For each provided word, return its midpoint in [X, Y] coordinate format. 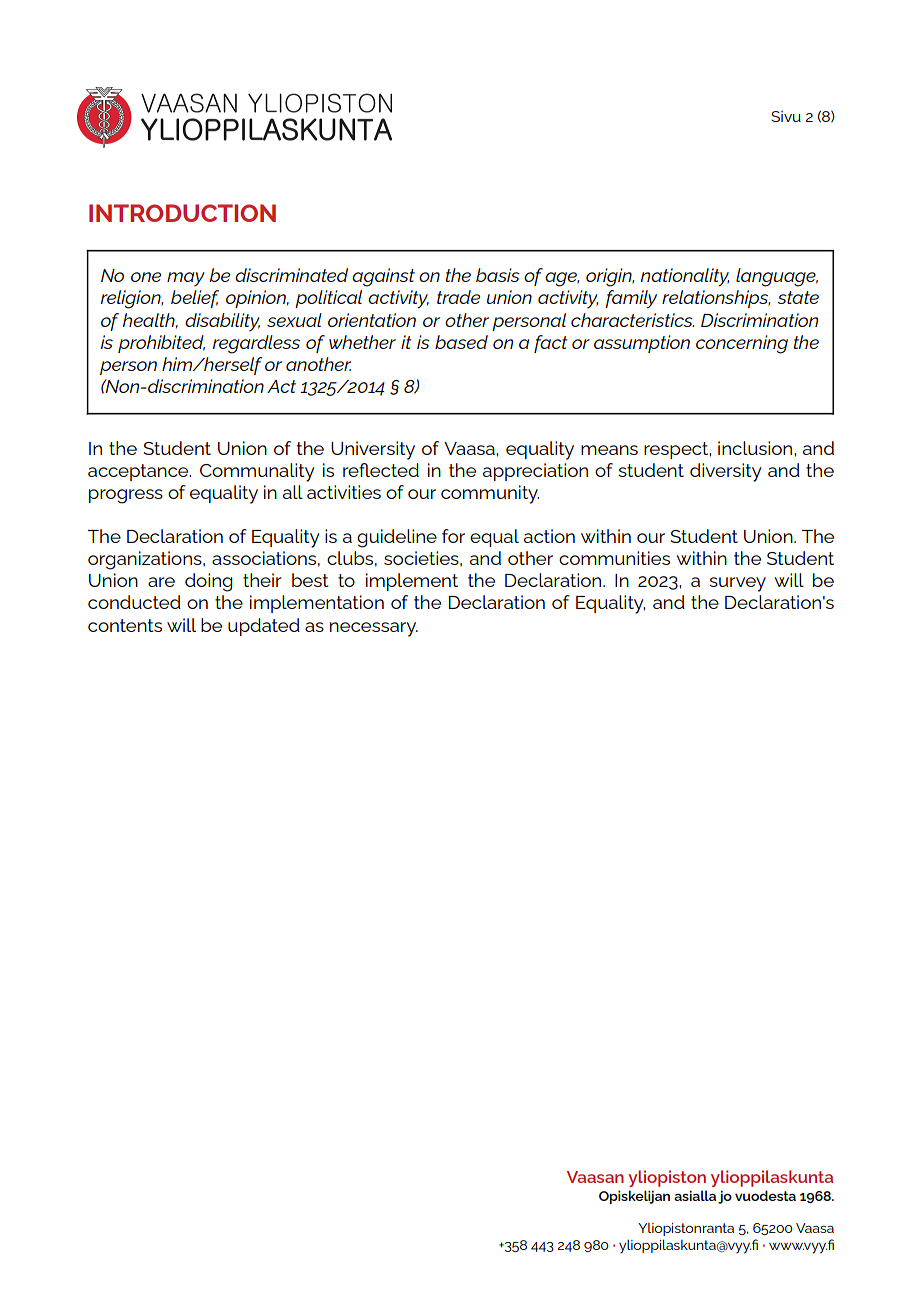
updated [264, 627]
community [490, 494]
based [461, 342]
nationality [685, 277]
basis [498, 275]
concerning [742, 344]
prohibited [161, 344]
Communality [257, 472]
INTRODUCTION [182, 213]
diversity [726, 472]
